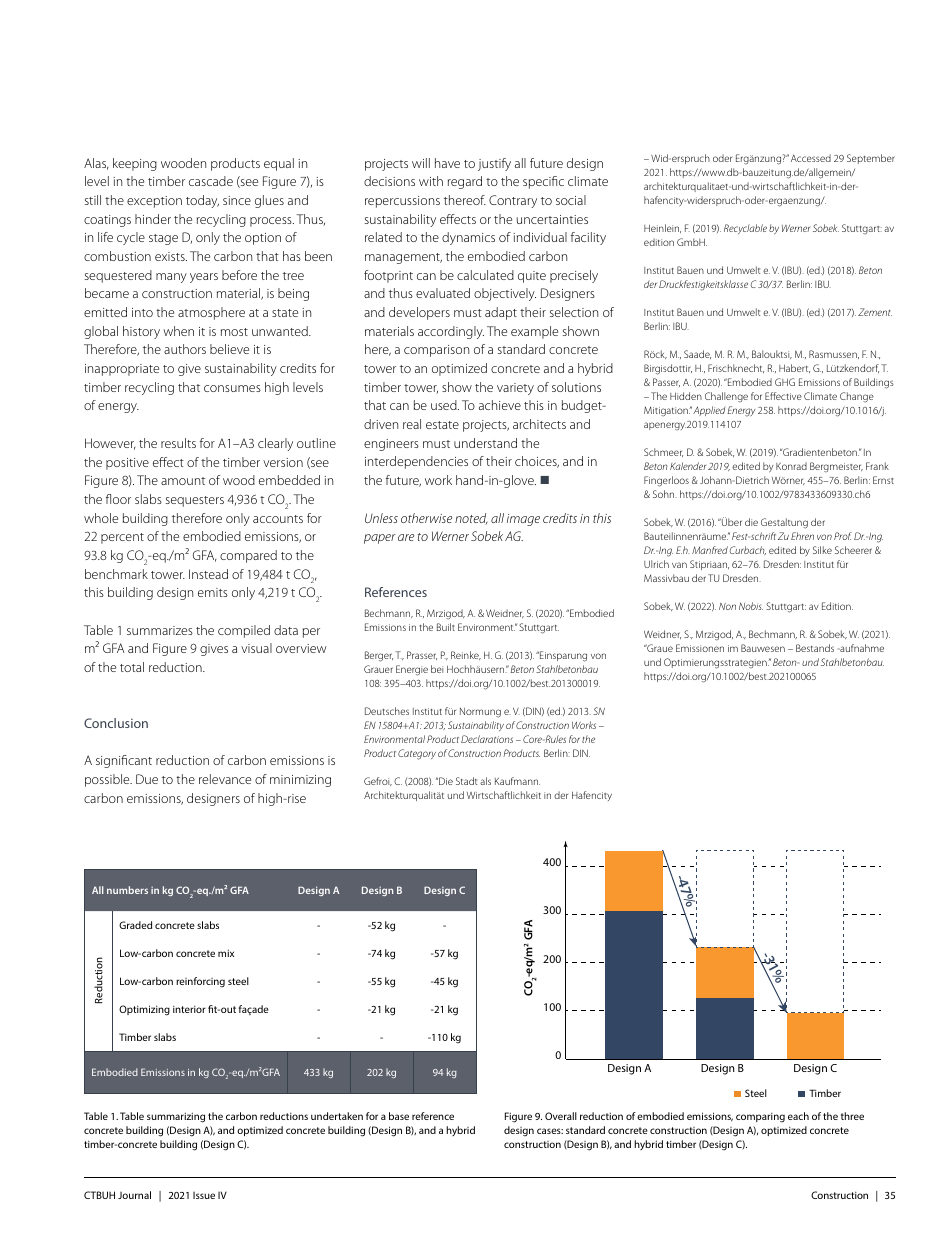 Image resolution: width=952 pixels, height=1233 pixels. Describe the element at coordinates (798, 1116) in the page. I see `each` at that location.
